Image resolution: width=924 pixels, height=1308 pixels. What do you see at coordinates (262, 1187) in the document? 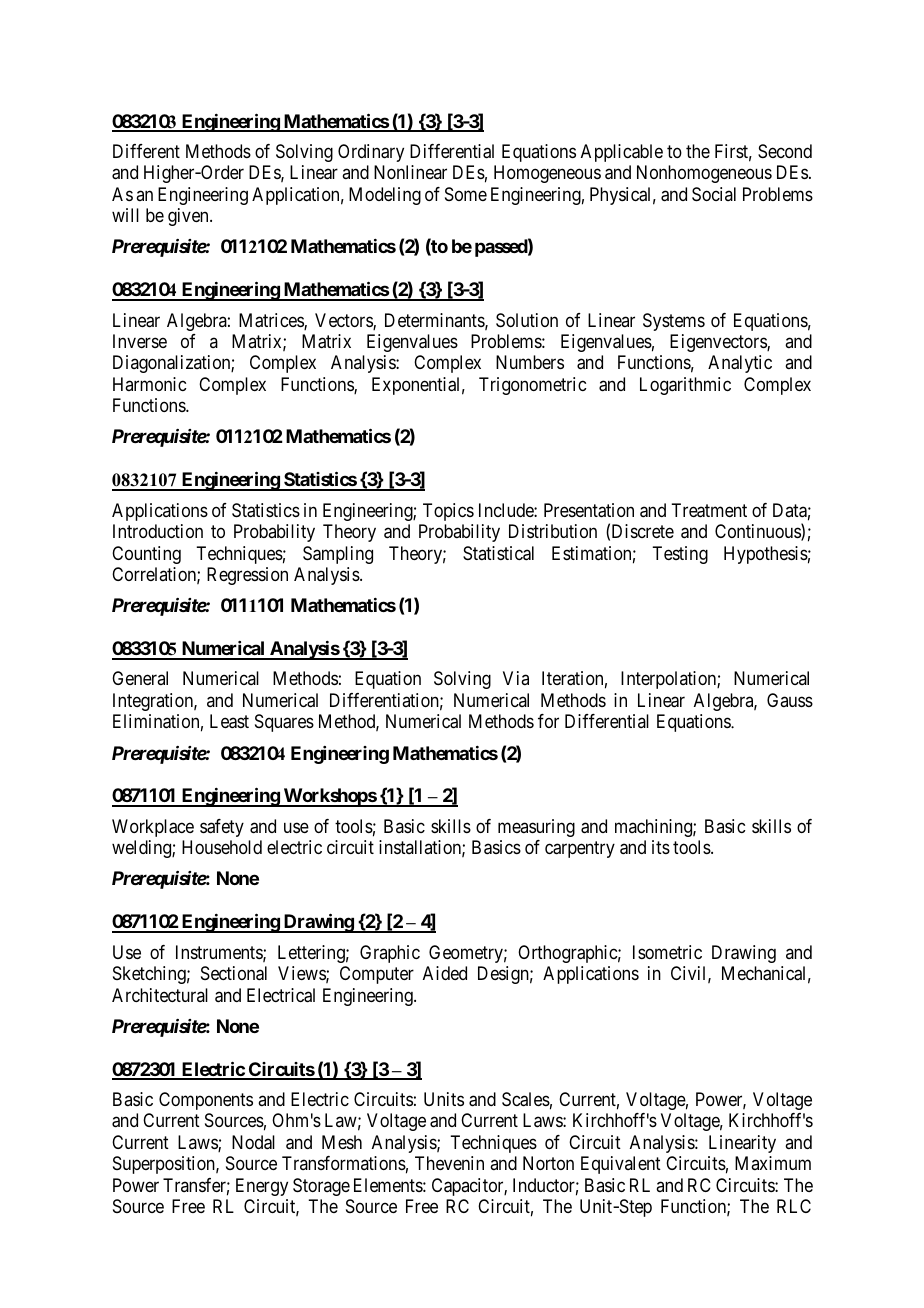
I see `Energy` at bounding box center [262, 1187].
